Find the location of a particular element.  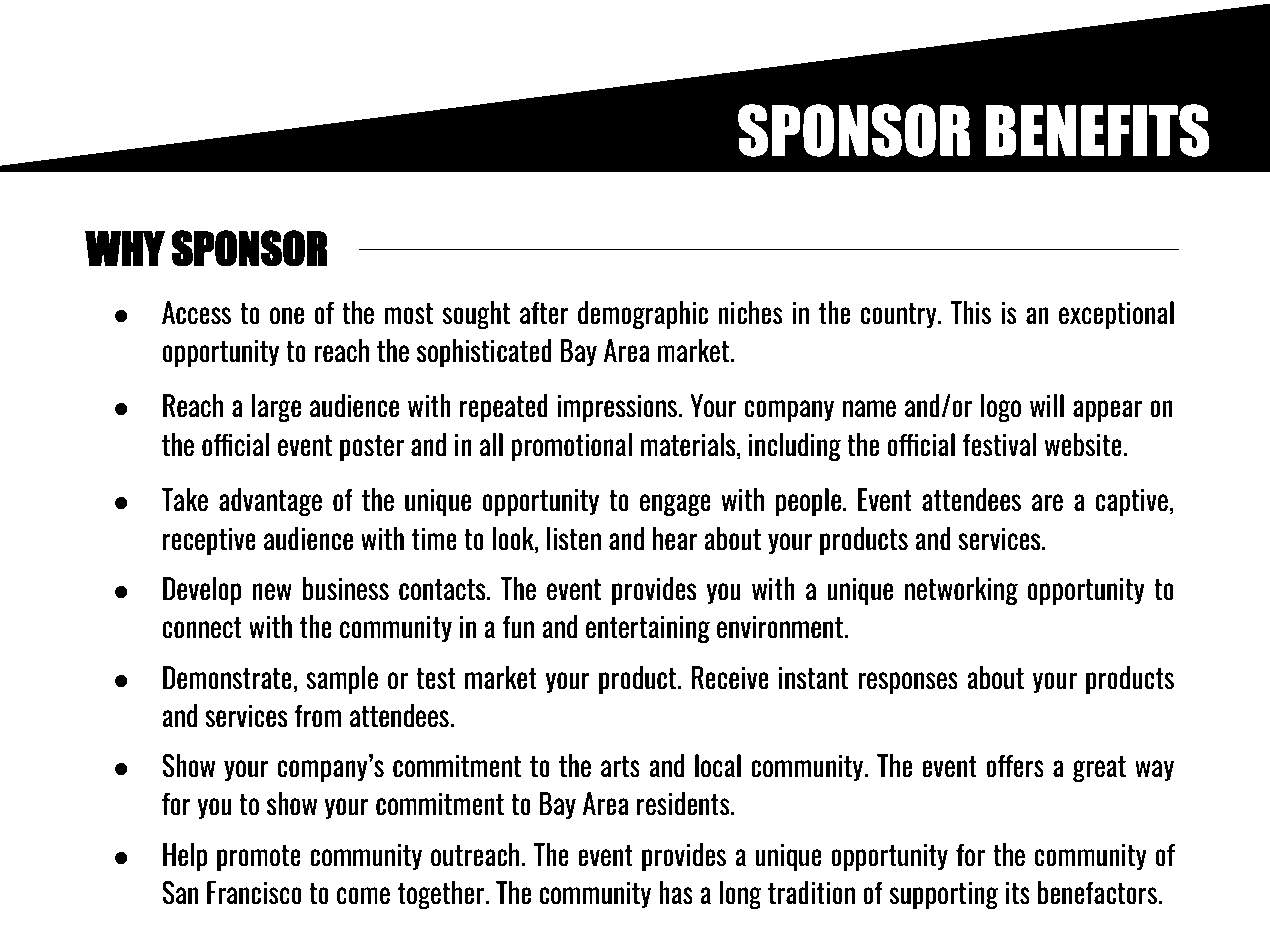

WHY is located at coordinates (125, 248).
